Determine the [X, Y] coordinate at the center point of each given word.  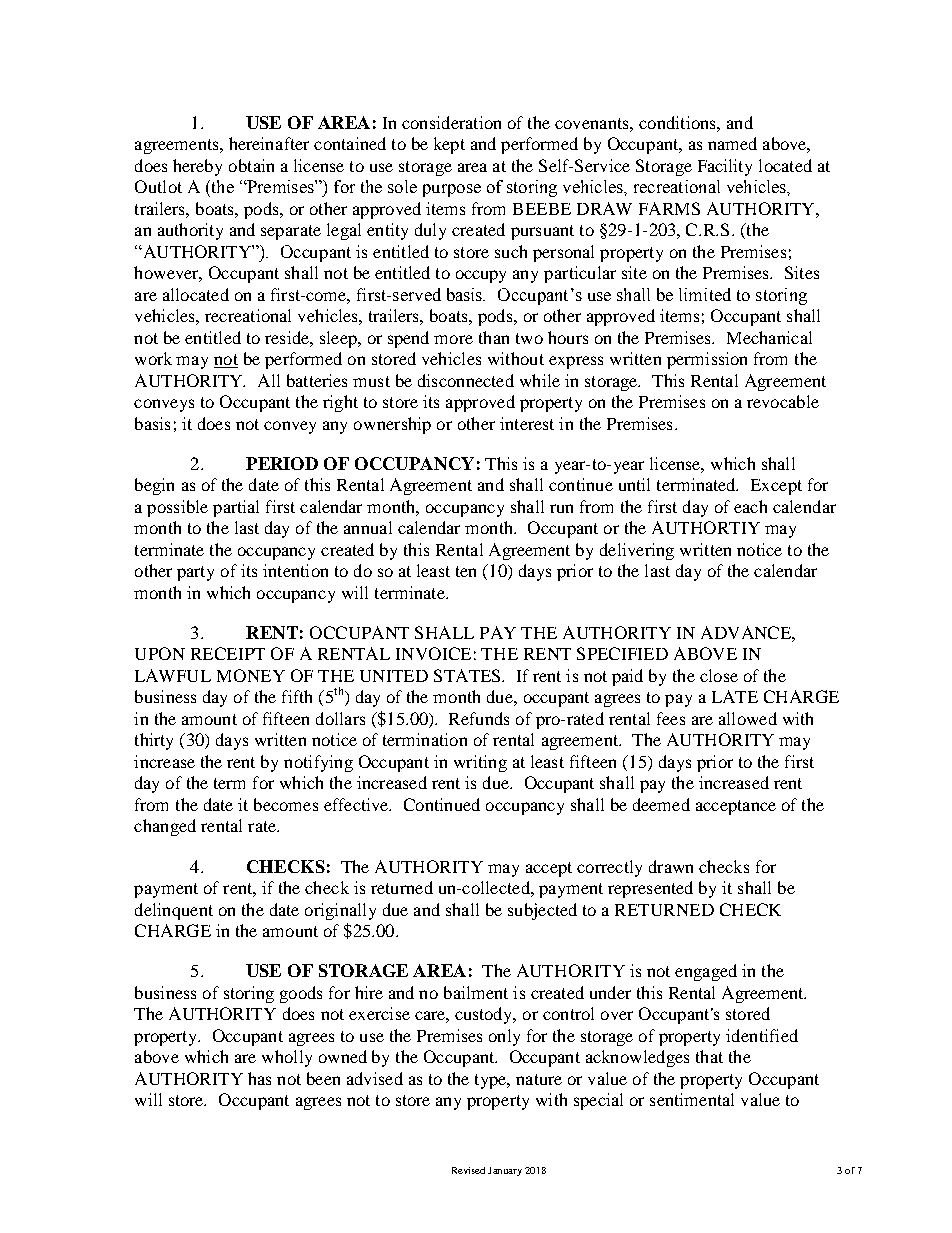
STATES [468, 675]
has [259, 1078]
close [719, 675]
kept [449, 145]
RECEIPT [228, 653]
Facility [725, 167]
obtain [251, 165]
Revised [468, 1170]
